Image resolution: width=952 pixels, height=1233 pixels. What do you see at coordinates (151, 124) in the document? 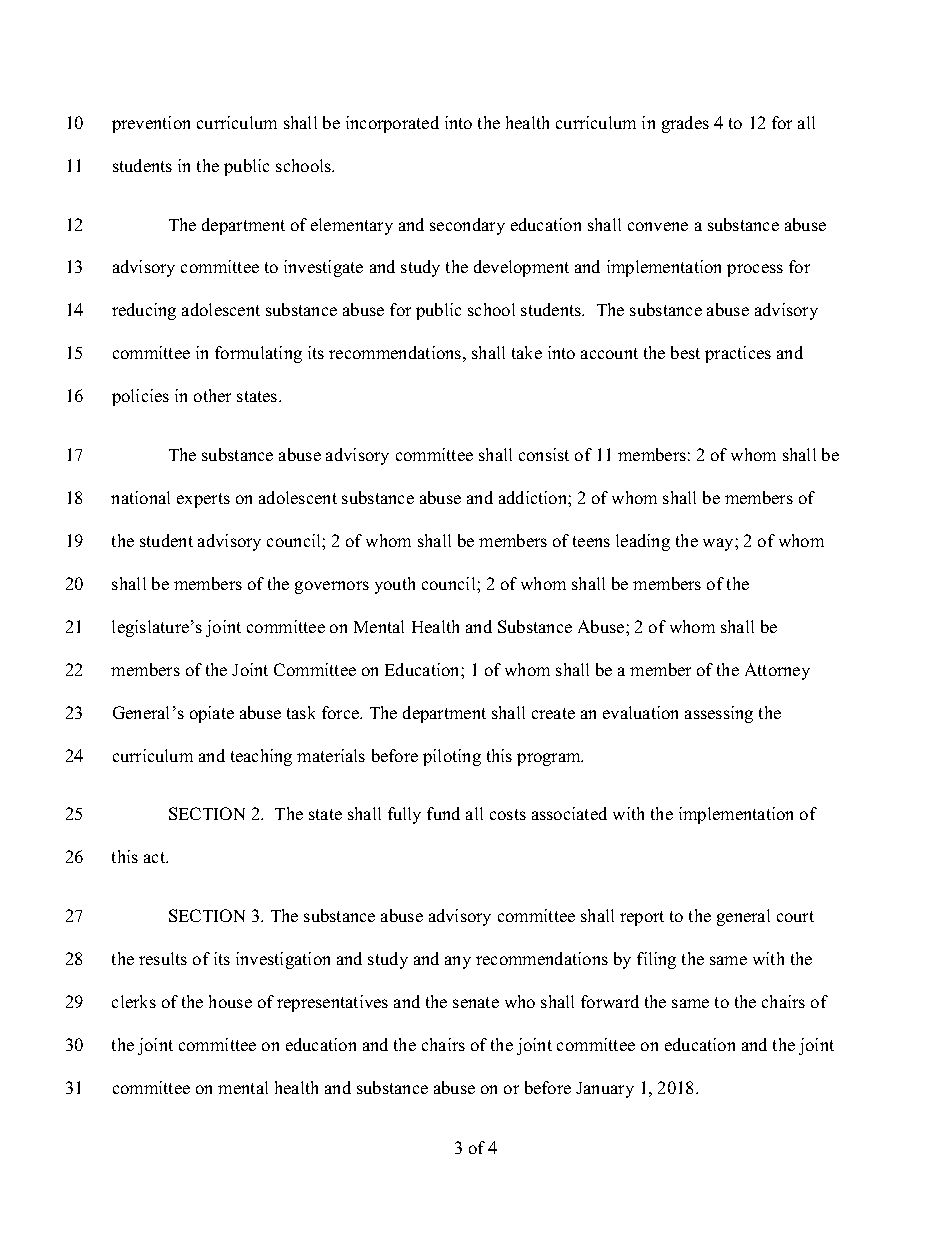
I see `prevention` at bounding box center [151, 124].
